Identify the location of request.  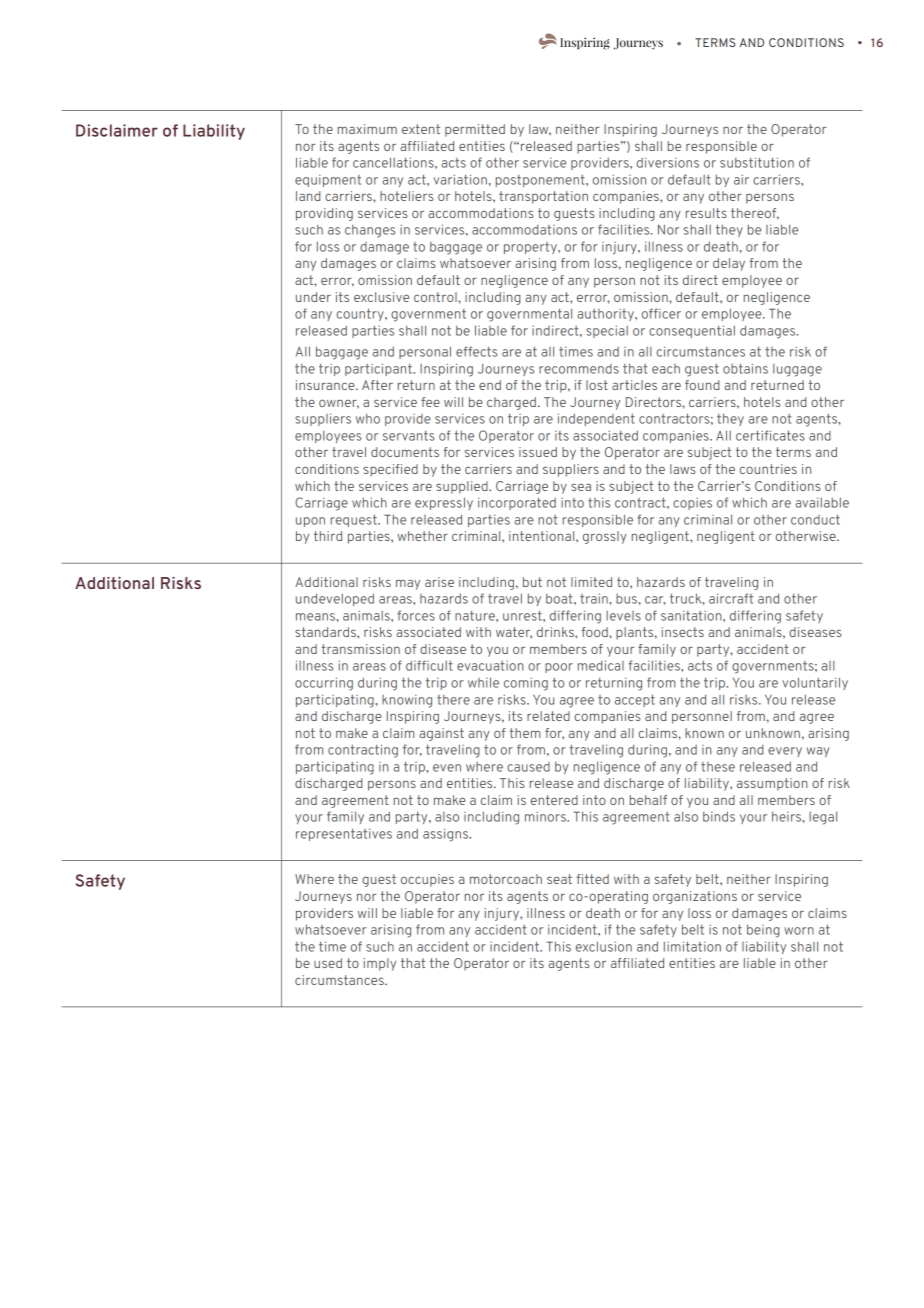
(355, 520).
